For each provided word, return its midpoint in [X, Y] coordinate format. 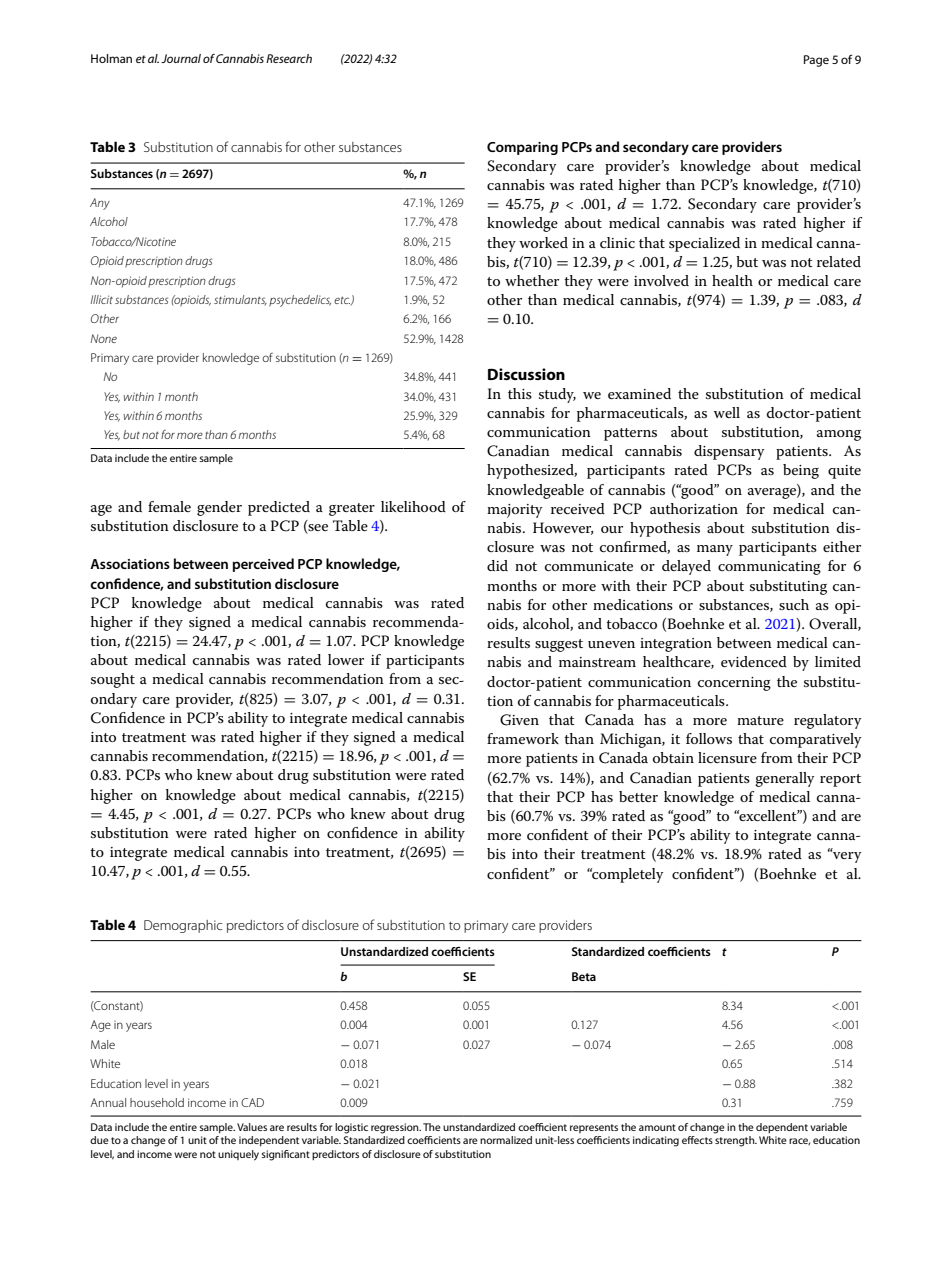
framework [523, 738]
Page [816, 61]
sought [113, 680]
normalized [506, 1140]
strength [736, 1141]
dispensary [729, 452]
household [157, 1102]
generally [785, 779]
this [520, 393]
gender [219, 508]
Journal [181, 58]
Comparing [522, 148]
